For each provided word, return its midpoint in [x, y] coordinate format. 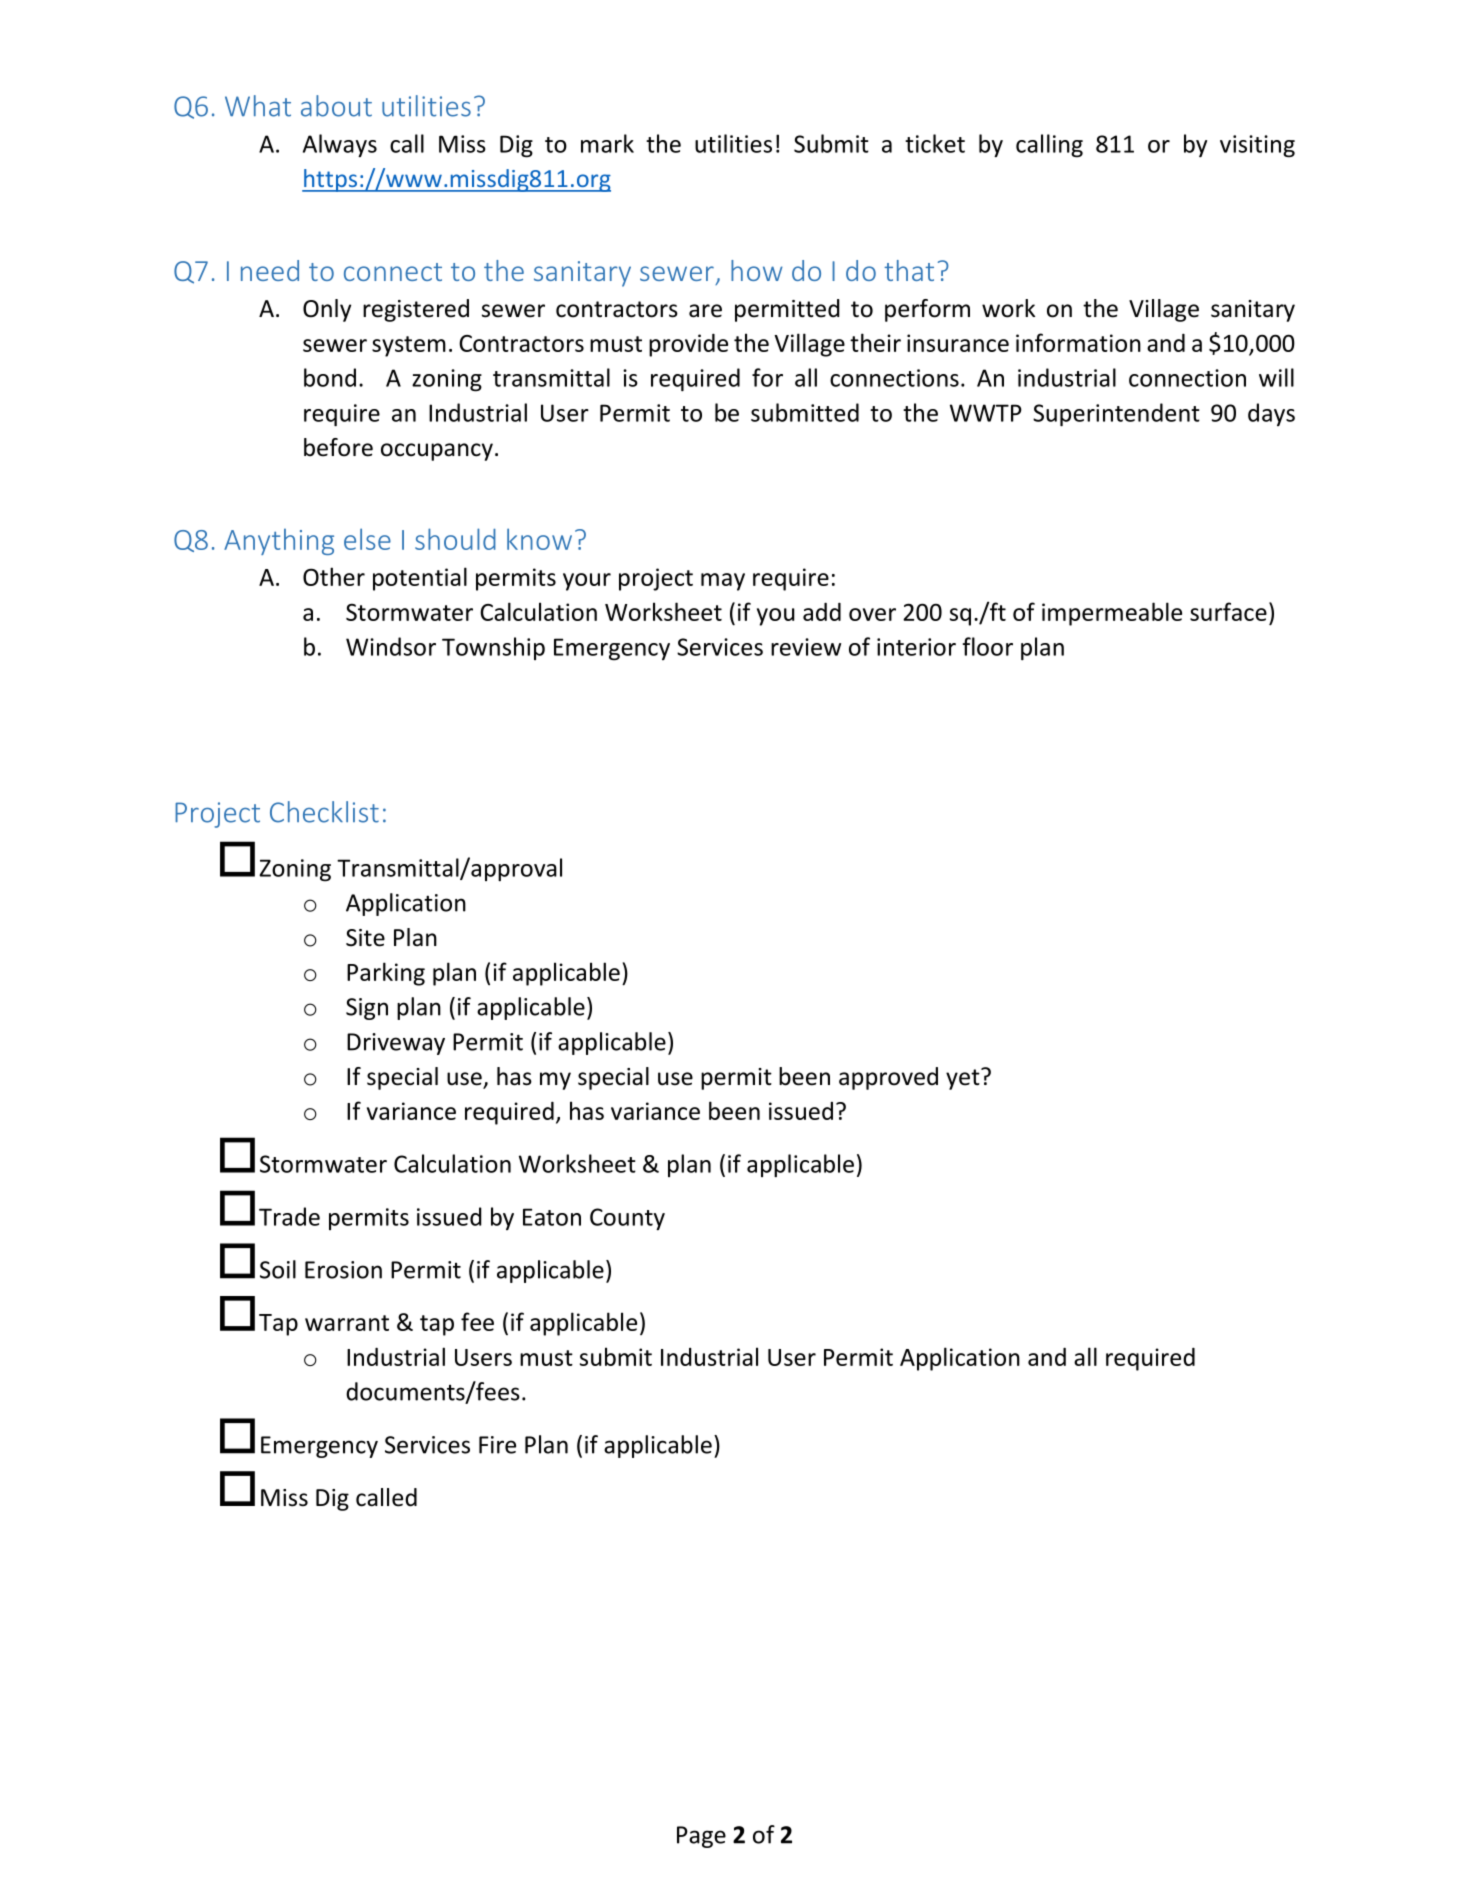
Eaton [552, 1217]
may [723, 582]
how [757, 270]
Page [701, 1837]
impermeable [1112, 614]
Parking [386, 974]
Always [340, 145]
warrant [347, 1323]
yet [964, 1079]
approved [888, 1078]
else [367, 539]
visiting [1257, 146]
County [627, 1219]
